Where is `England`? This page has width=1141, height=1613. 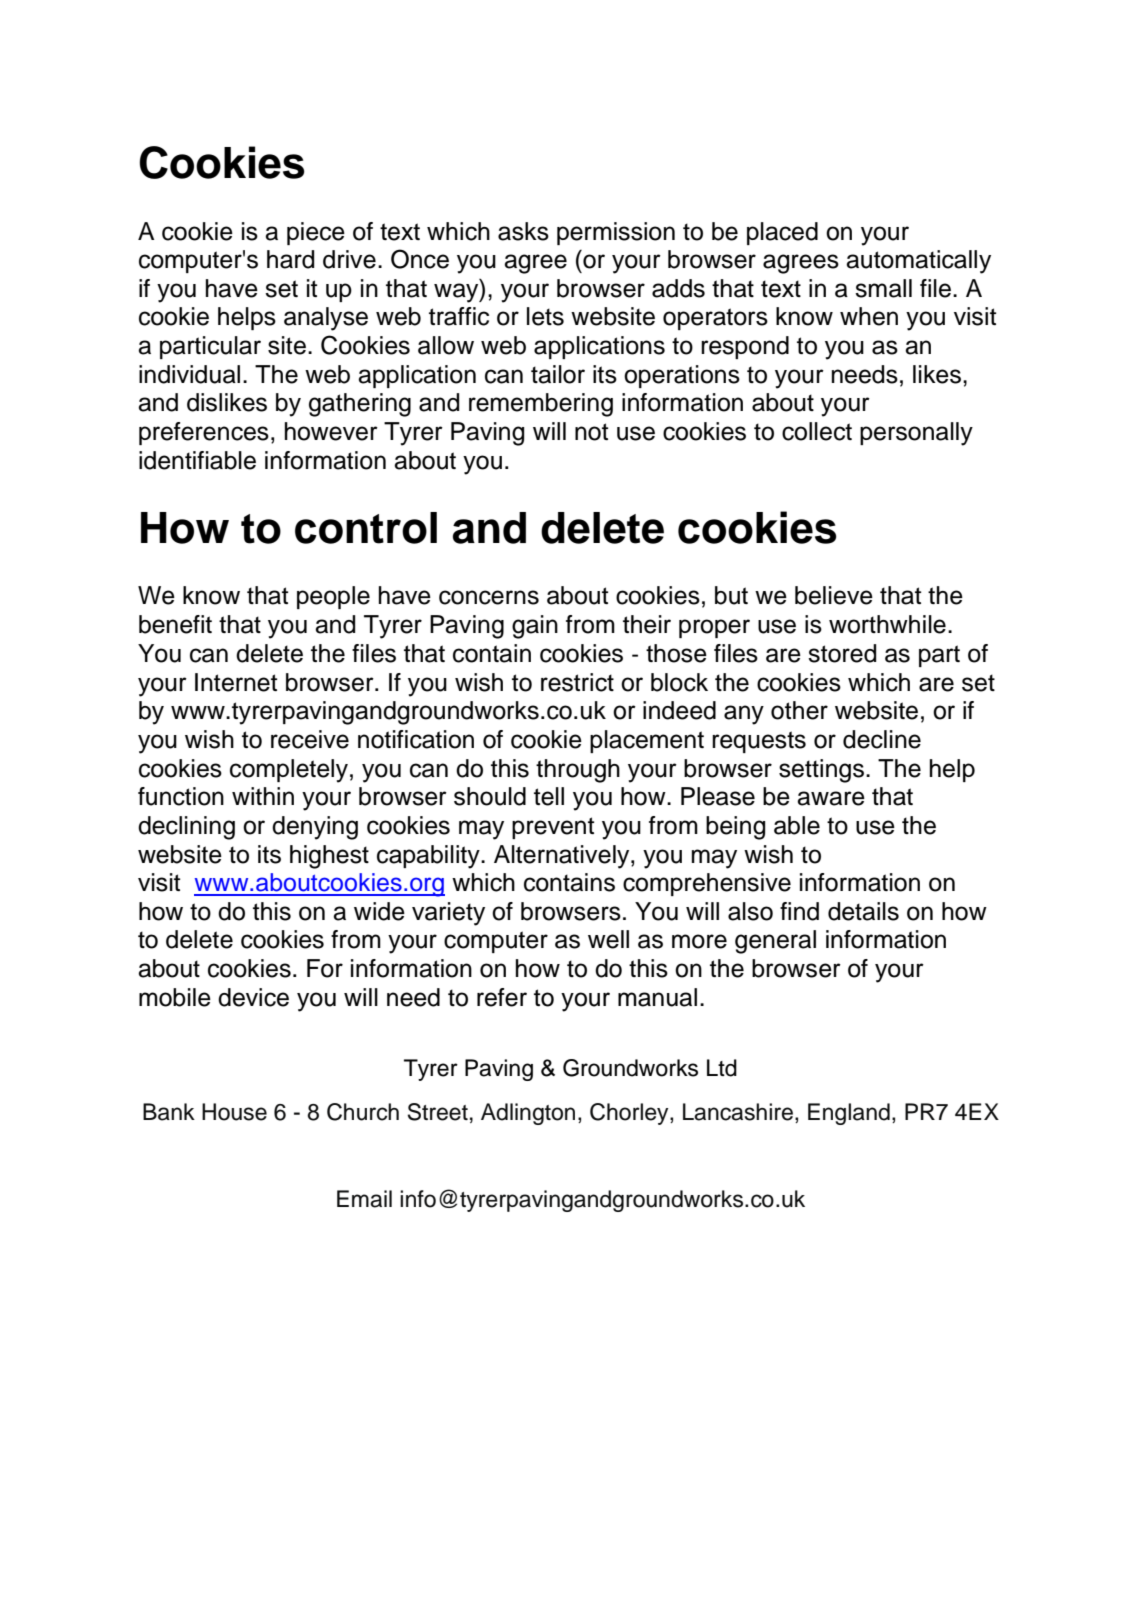 England is located at coordinates (849, 1114).
